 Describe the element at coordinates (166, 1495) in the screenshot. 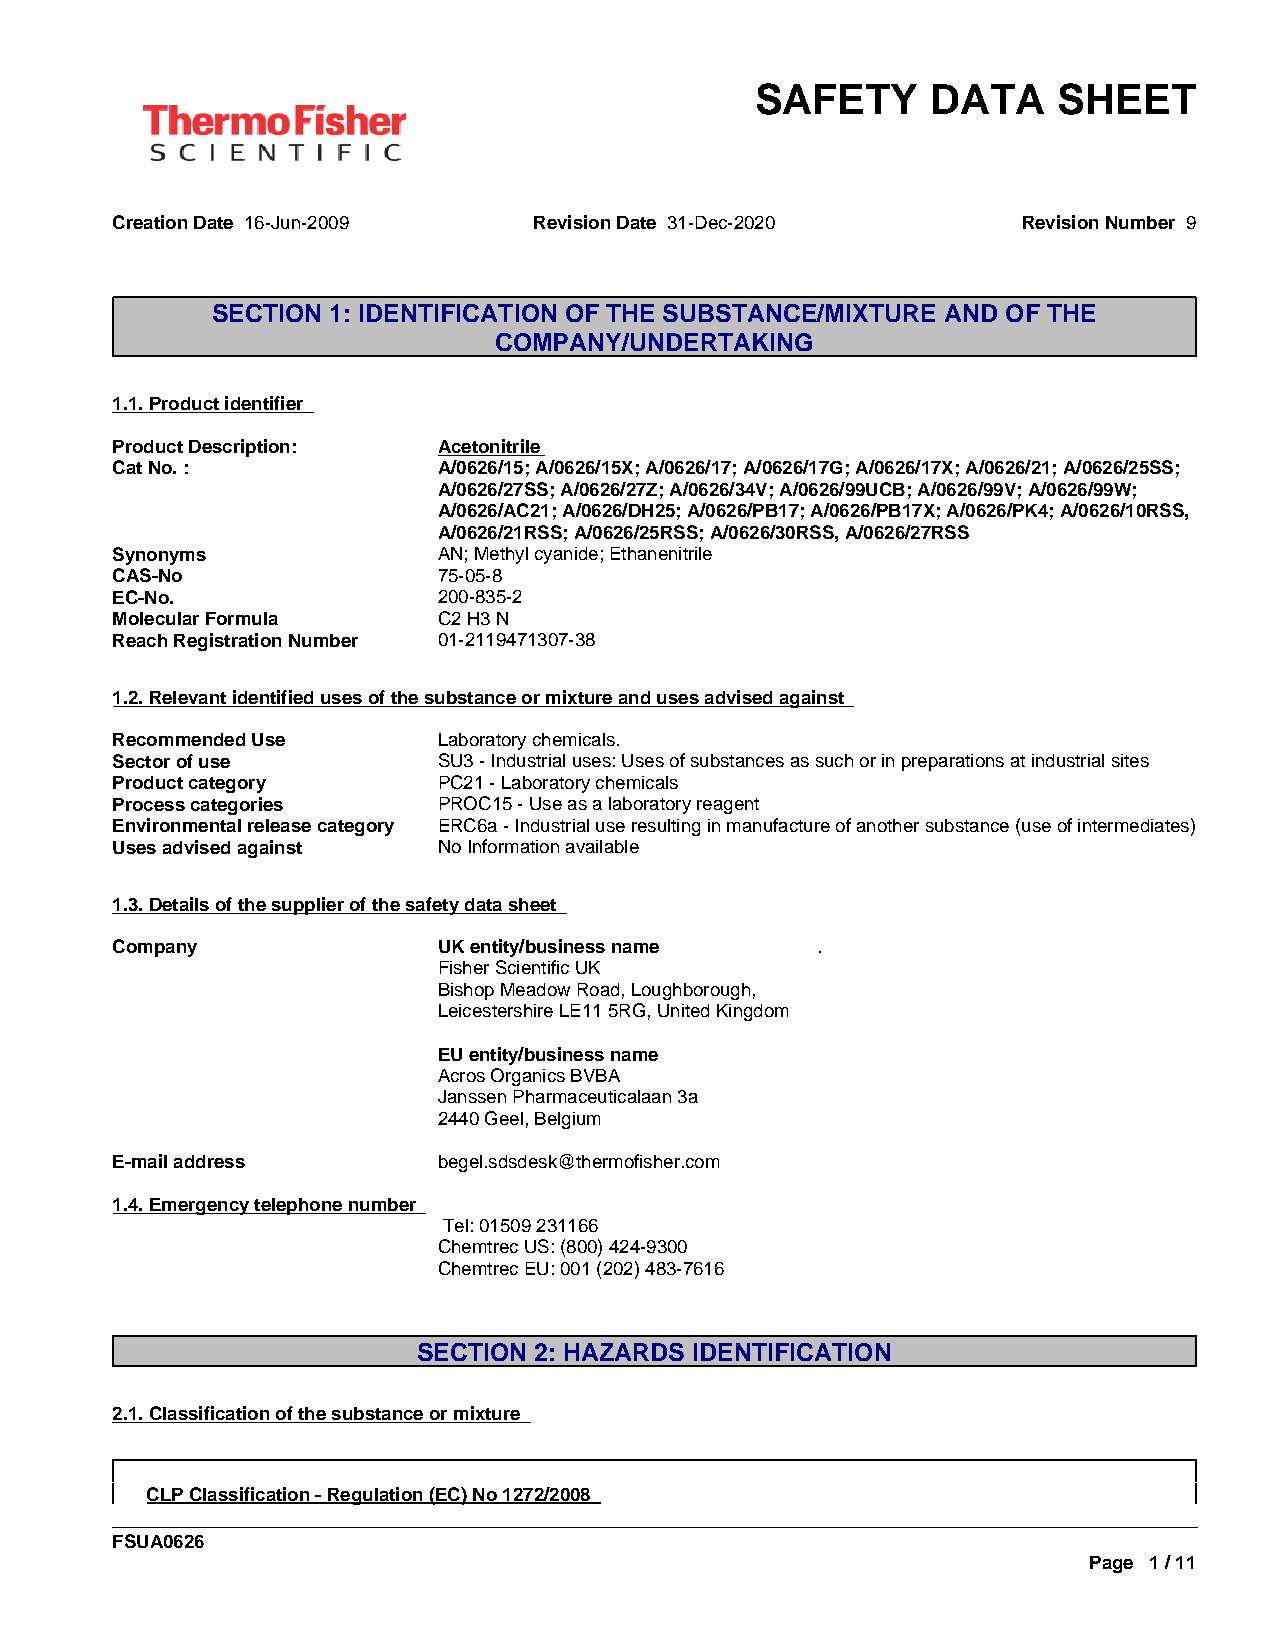

I see `CLP` at that location.
